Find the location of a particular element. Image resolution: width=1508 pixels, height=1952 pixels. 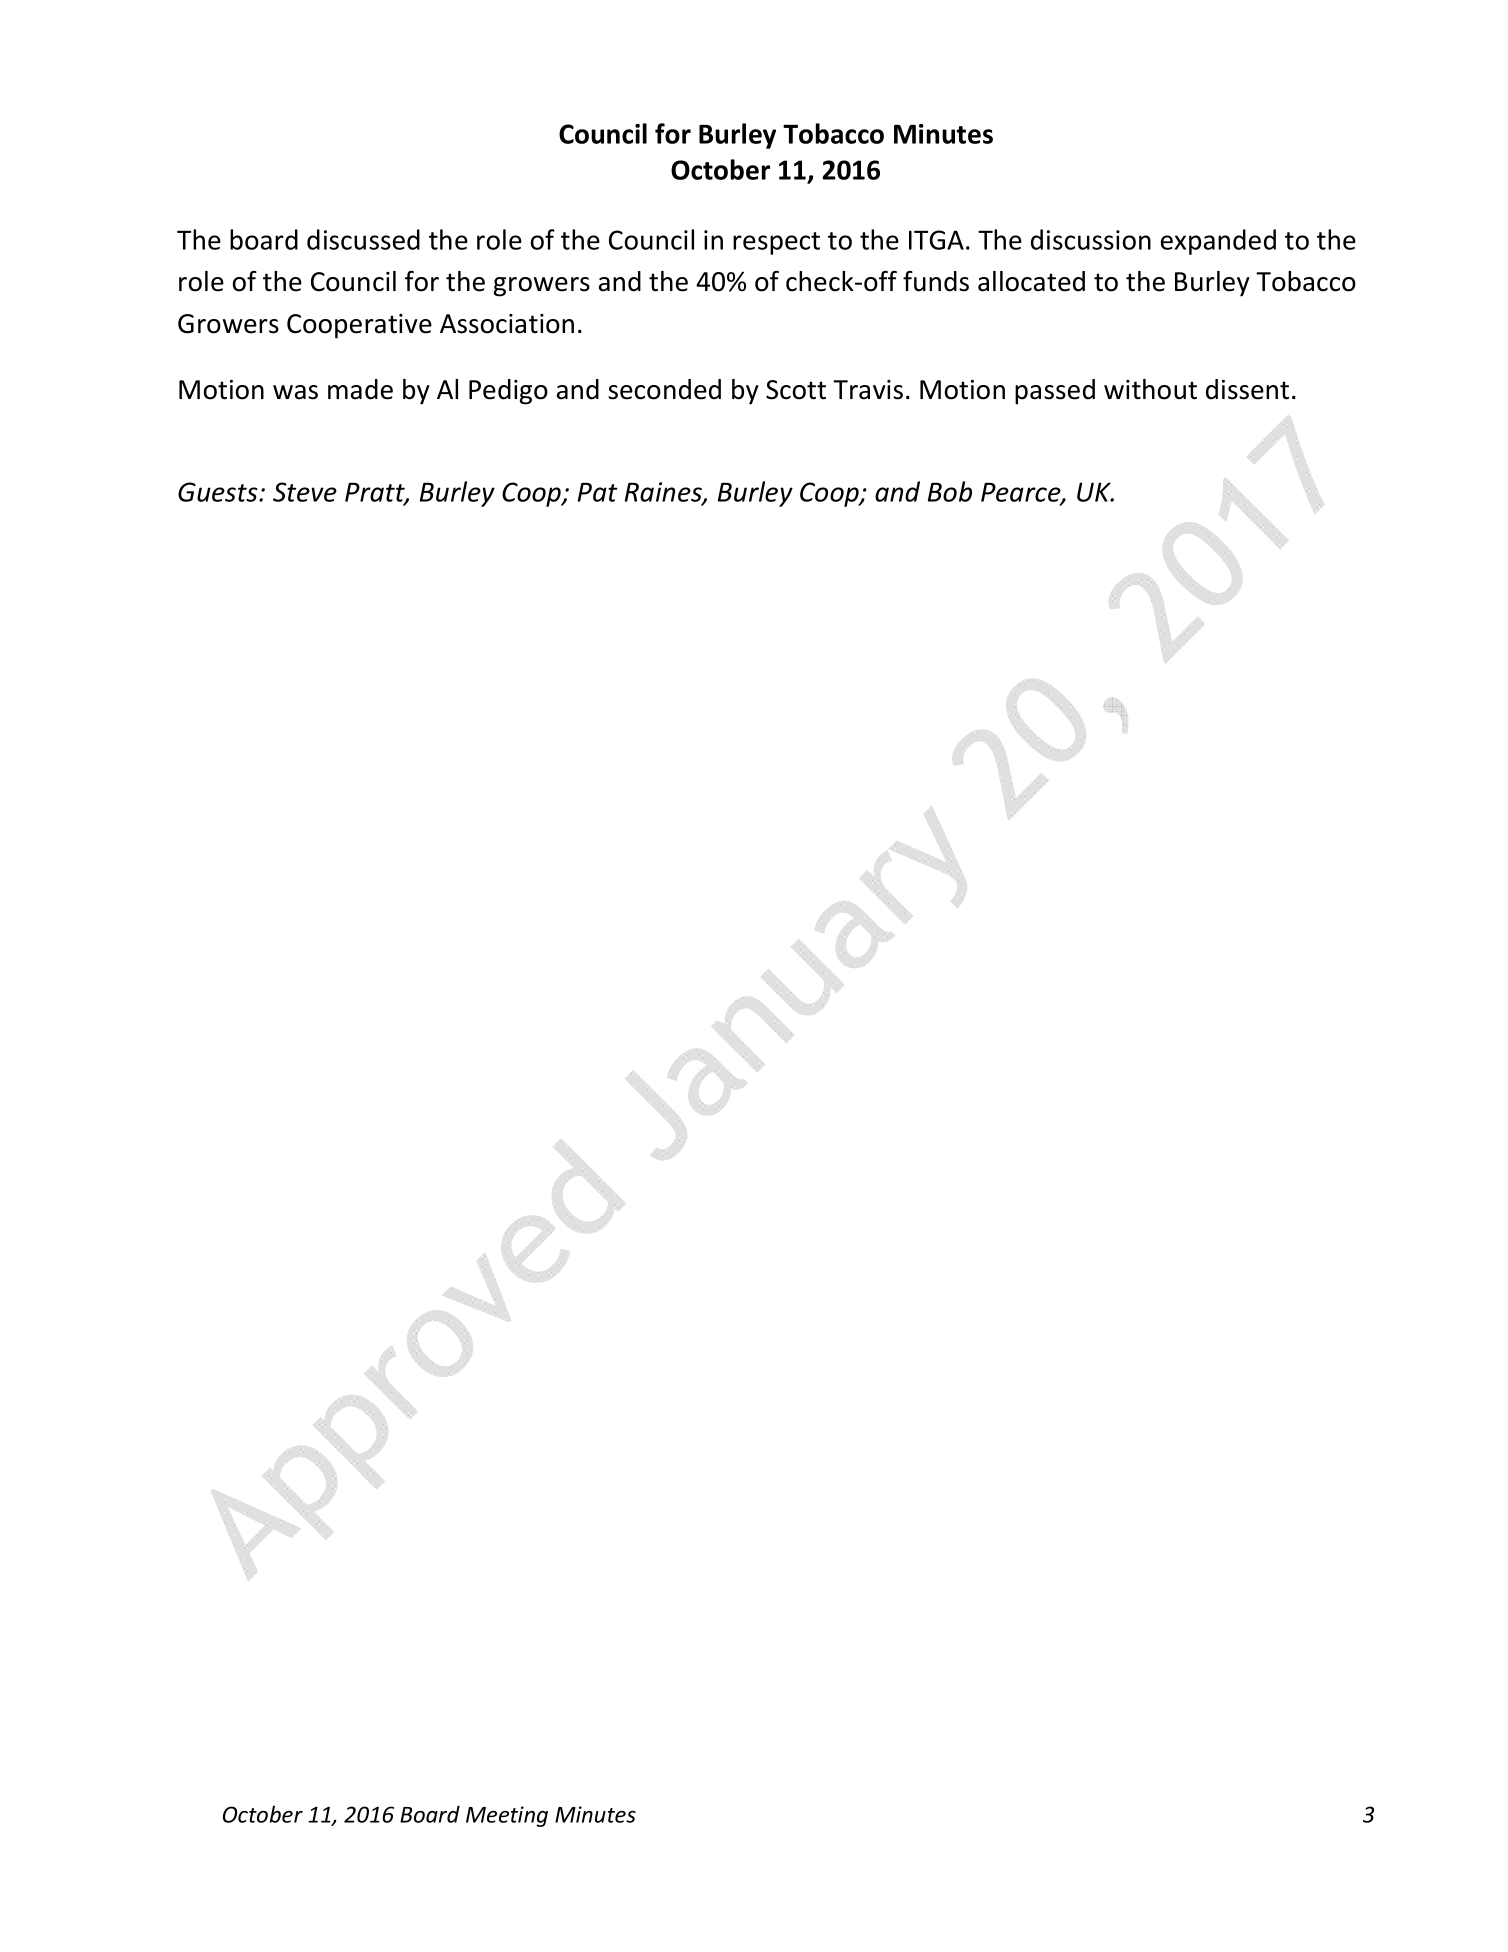

passed is located at coordinates (1055, 392).
